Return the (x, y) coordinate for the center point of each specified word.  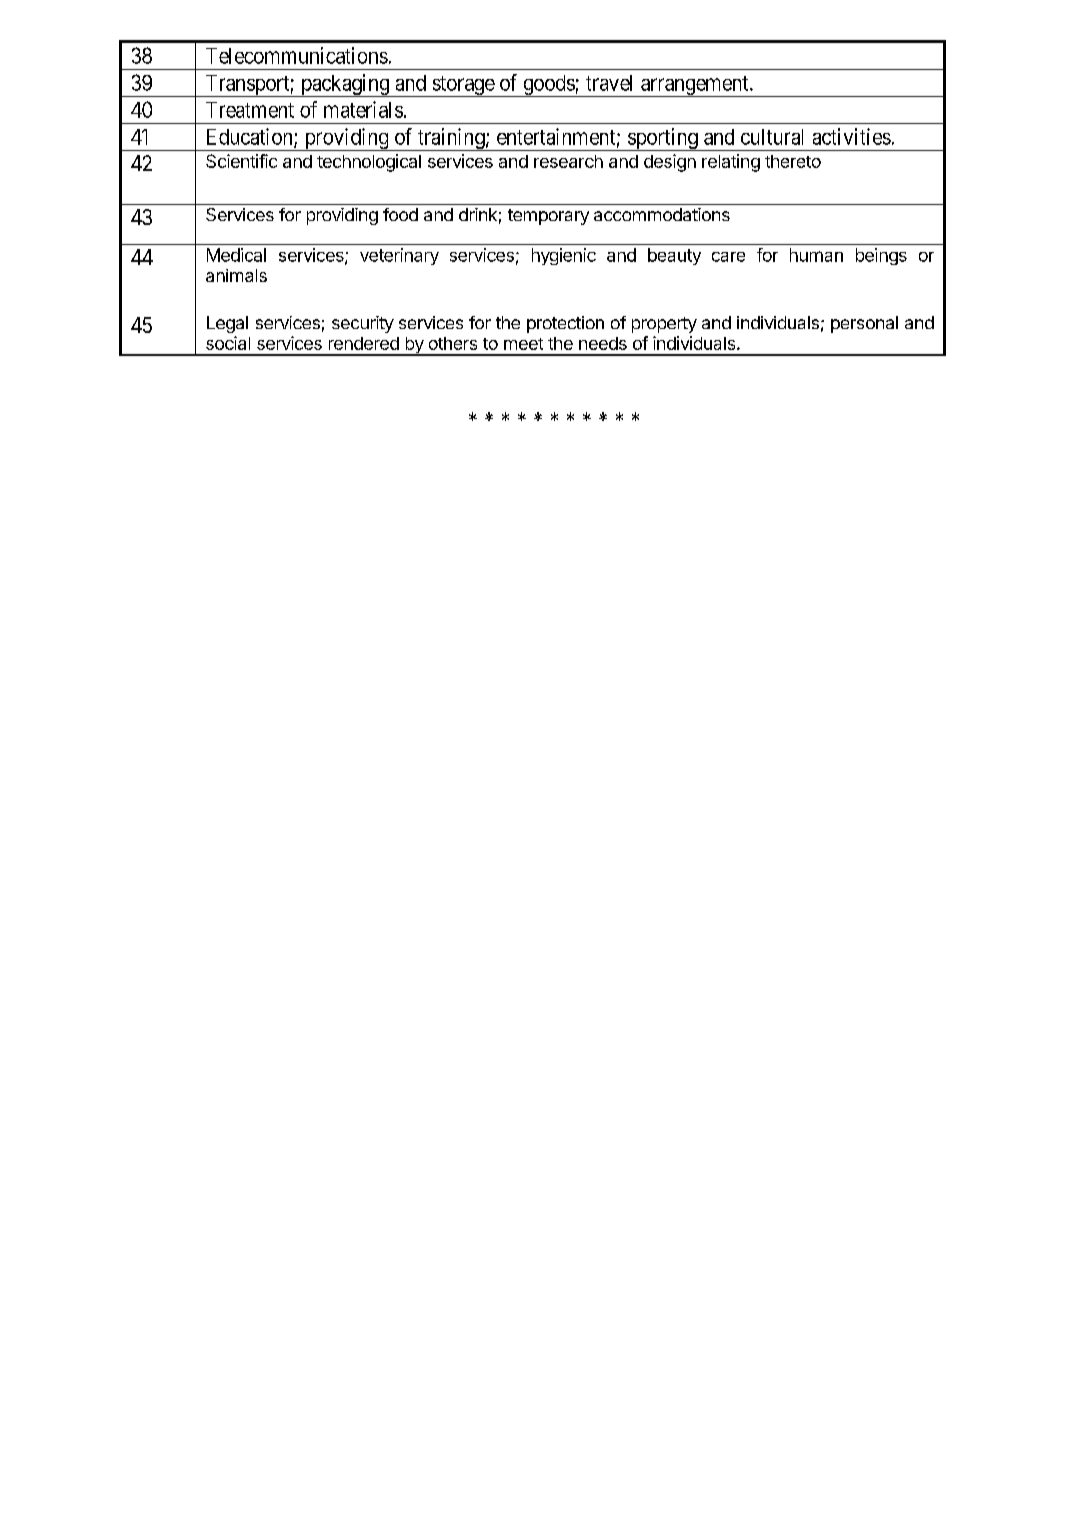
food (400, 214)
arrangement (695, 86)
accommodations (662, 214)
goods (548, 86)
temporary (548, 217)
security (363, 324)
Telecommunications (297, 55)
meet (523, 344)
